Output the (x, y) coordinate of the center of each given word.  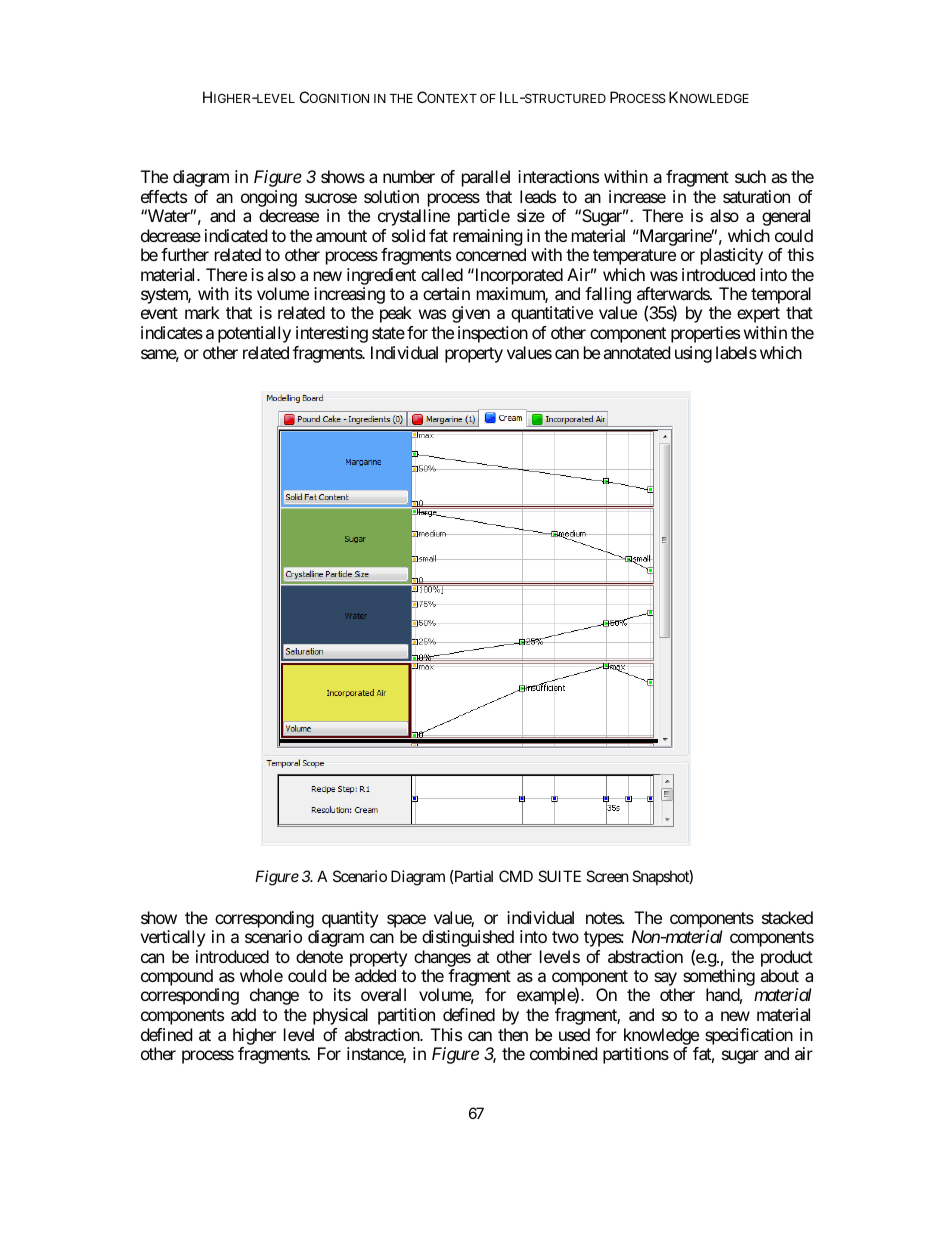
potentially (254, 334)
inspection (493, 334)
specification (749, 1036)
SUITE (559, 876)
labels (736, 352)
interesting (332, 334)
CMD (516, 876)
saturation (756, 196)
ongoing (269, 198)
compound (177, 977)
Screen (607, 876)
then (513, 1034)
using (693, 354)
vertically (172, 938)
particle (484, 217)
